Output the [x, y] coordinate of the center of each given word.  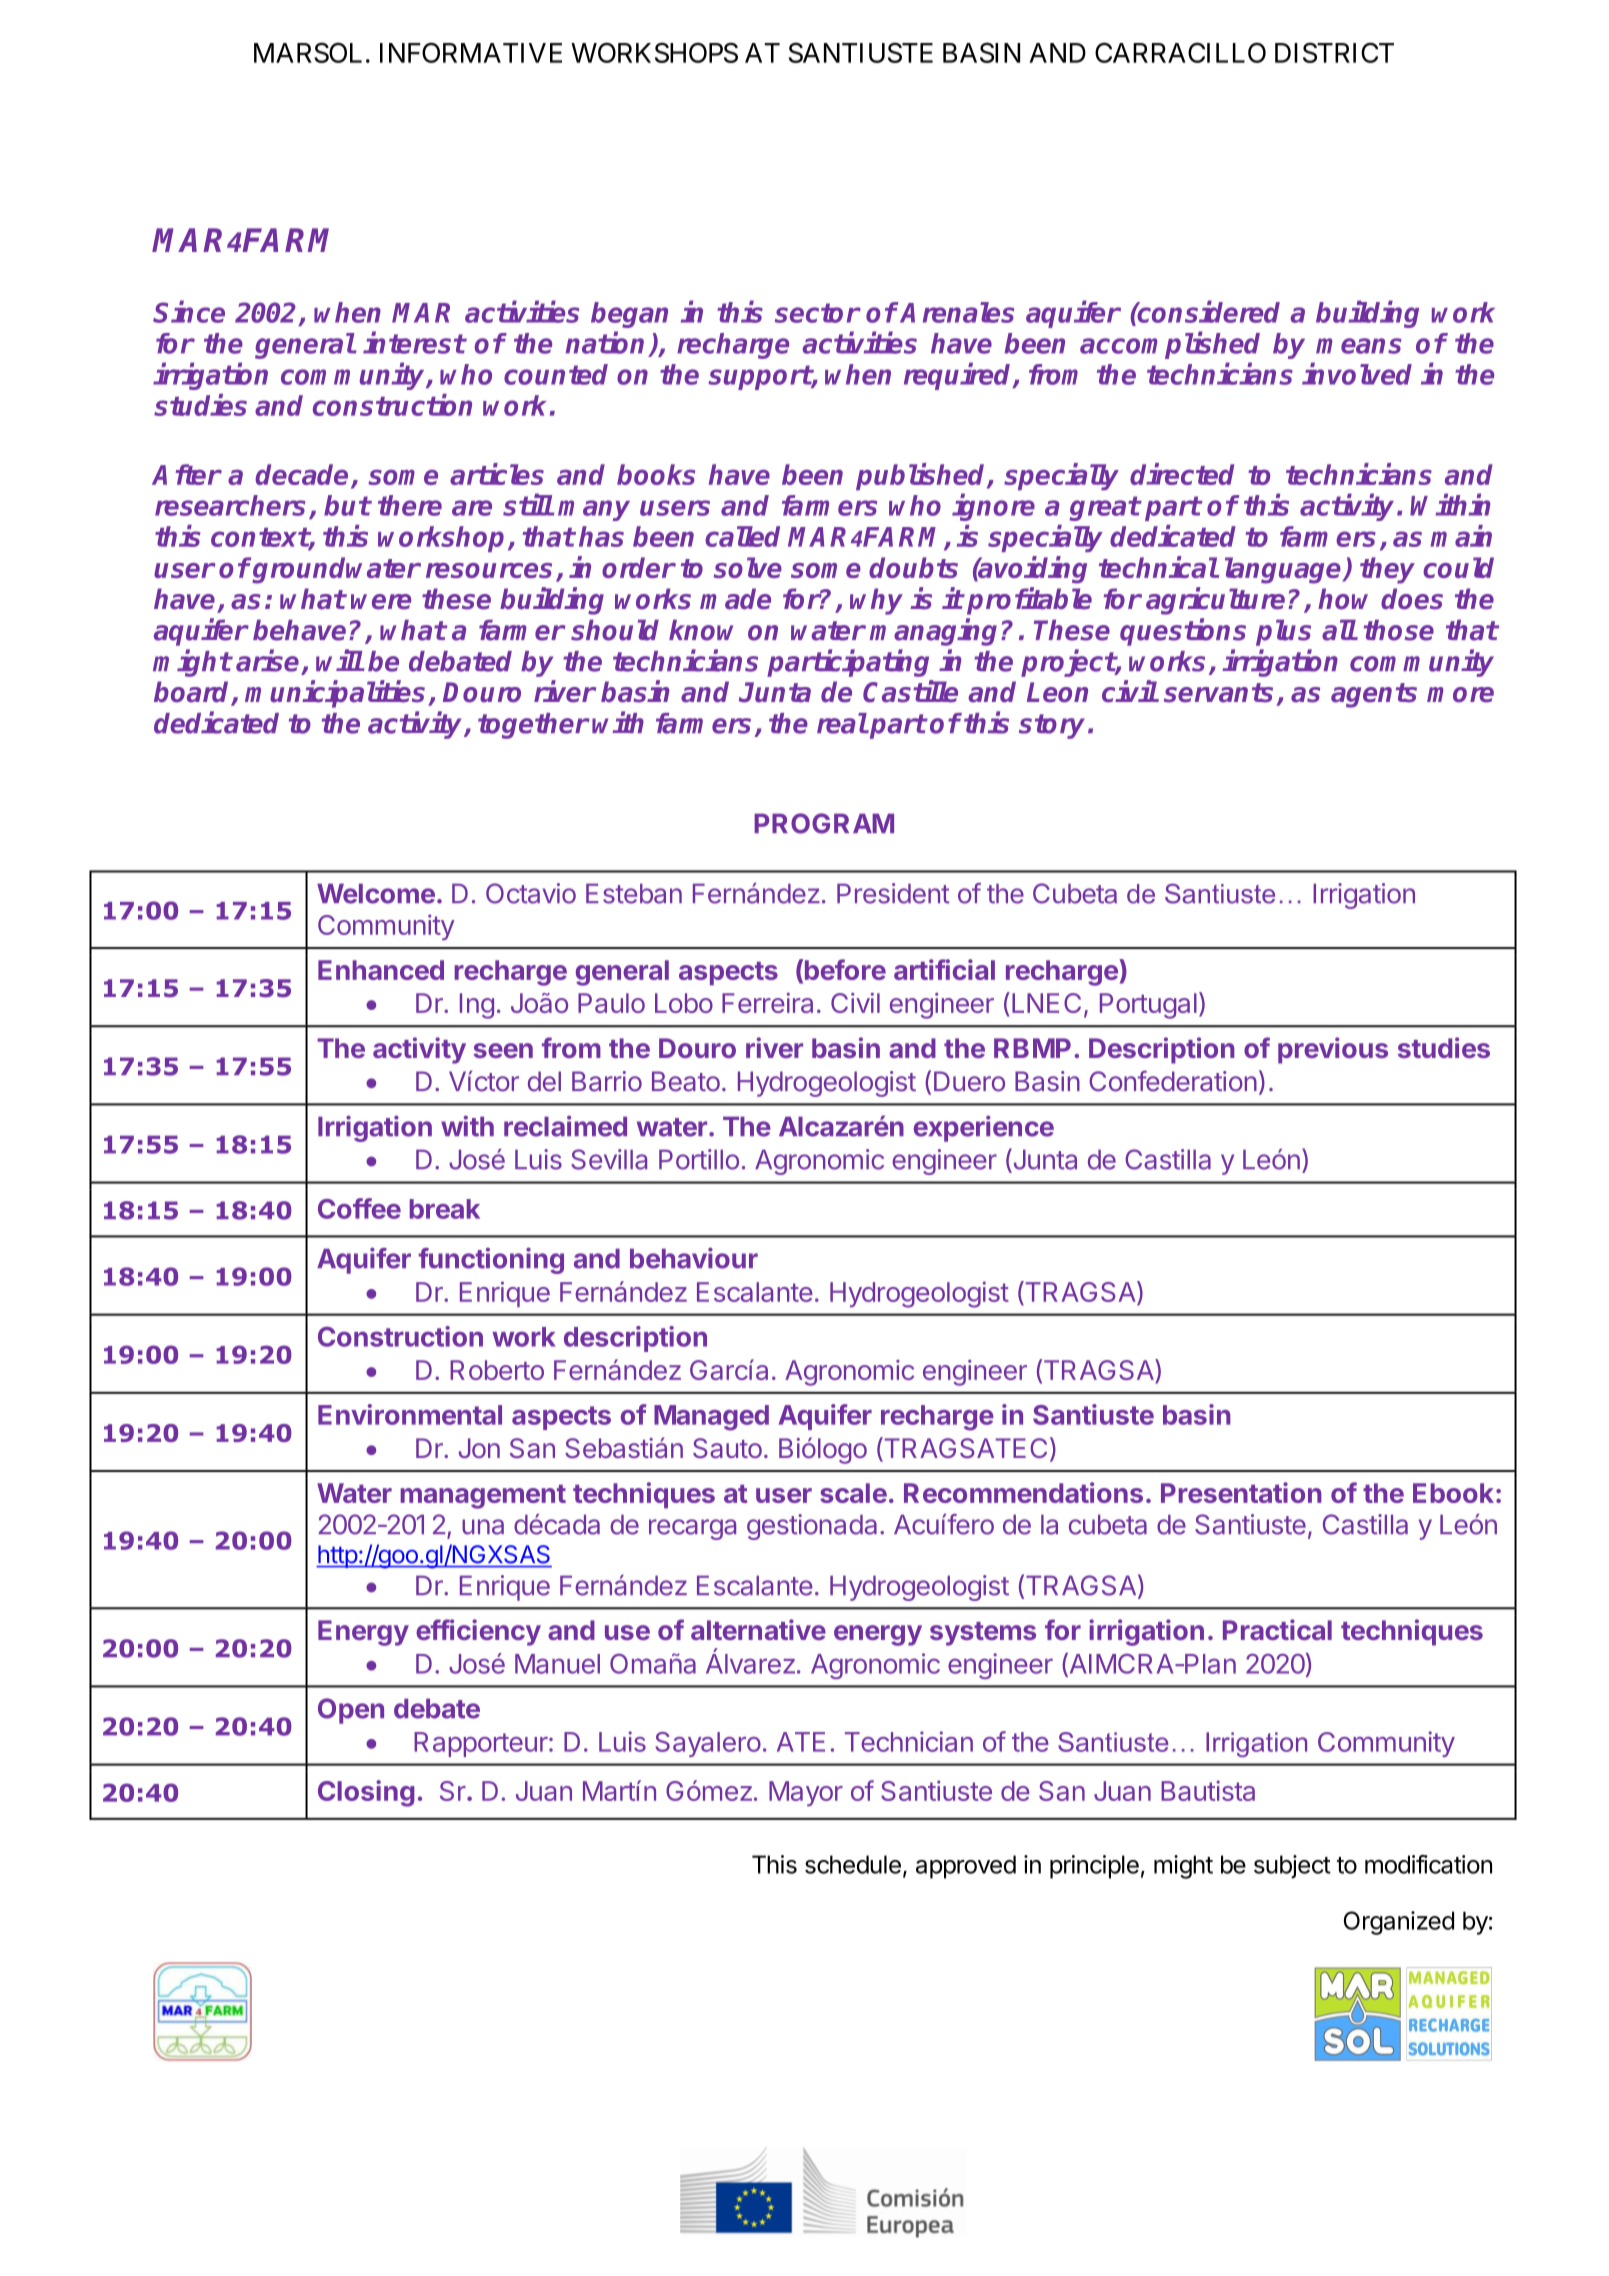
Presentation [1241, 1492]
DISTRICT [1334, 52]
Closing [366, 1793]
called [742, 536]
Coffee [359, 1208]
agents [1374, 695]
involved [1357, 373]
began [629, 315]
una [483, 1527]
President [893, 893]
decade [301, 474]
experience [984, 1128]
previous [1333, 1050]
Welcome [376, 893]
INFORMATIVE [471, 52]
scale [853, 1493]
